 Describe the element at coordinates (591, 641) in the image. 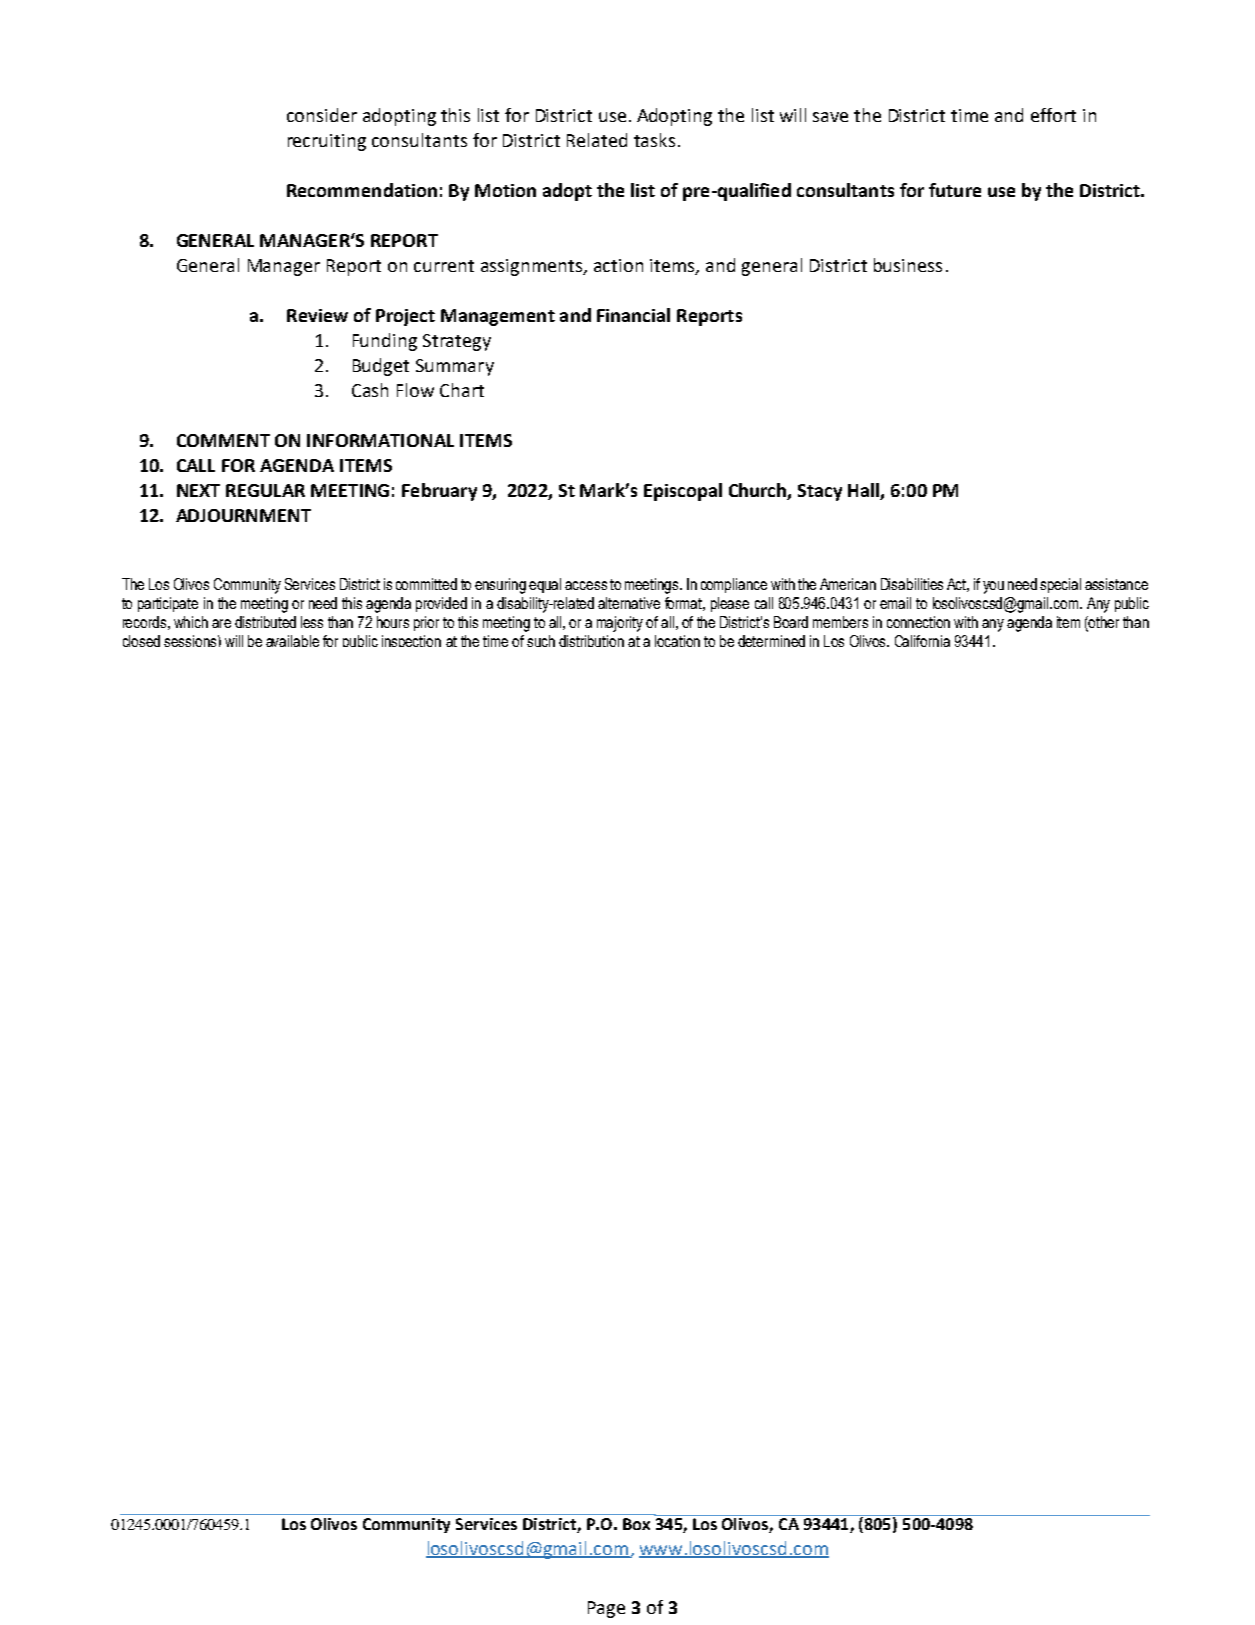

I see `distribution` at that location.
